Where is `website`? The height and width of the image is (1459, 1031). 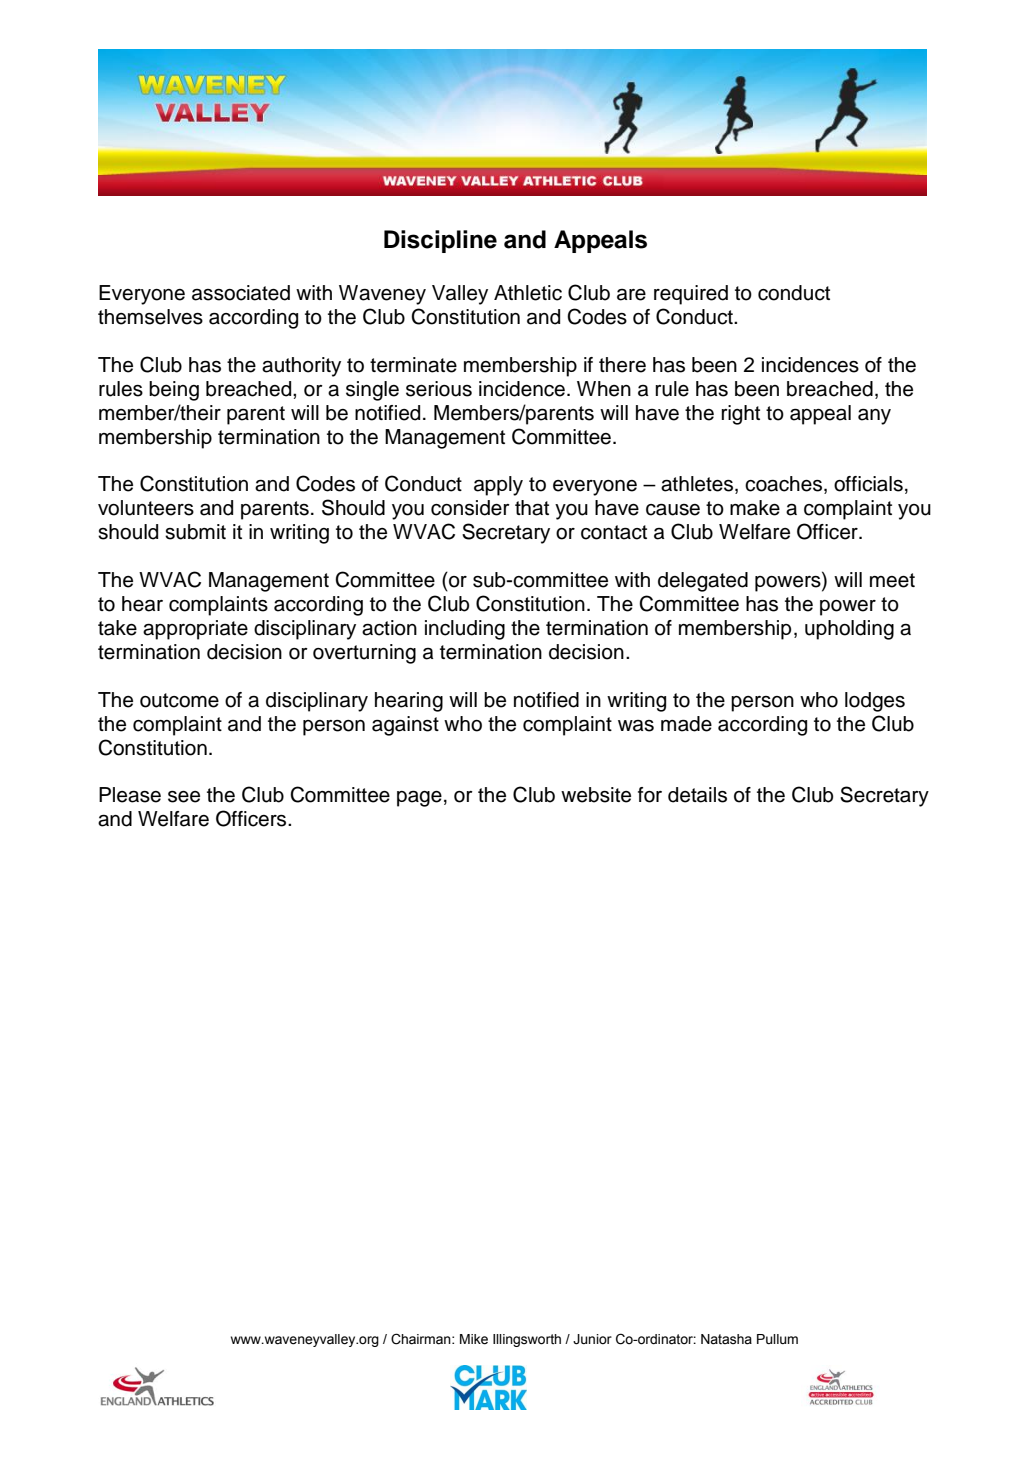 website is located at coordinates (596, 795).
